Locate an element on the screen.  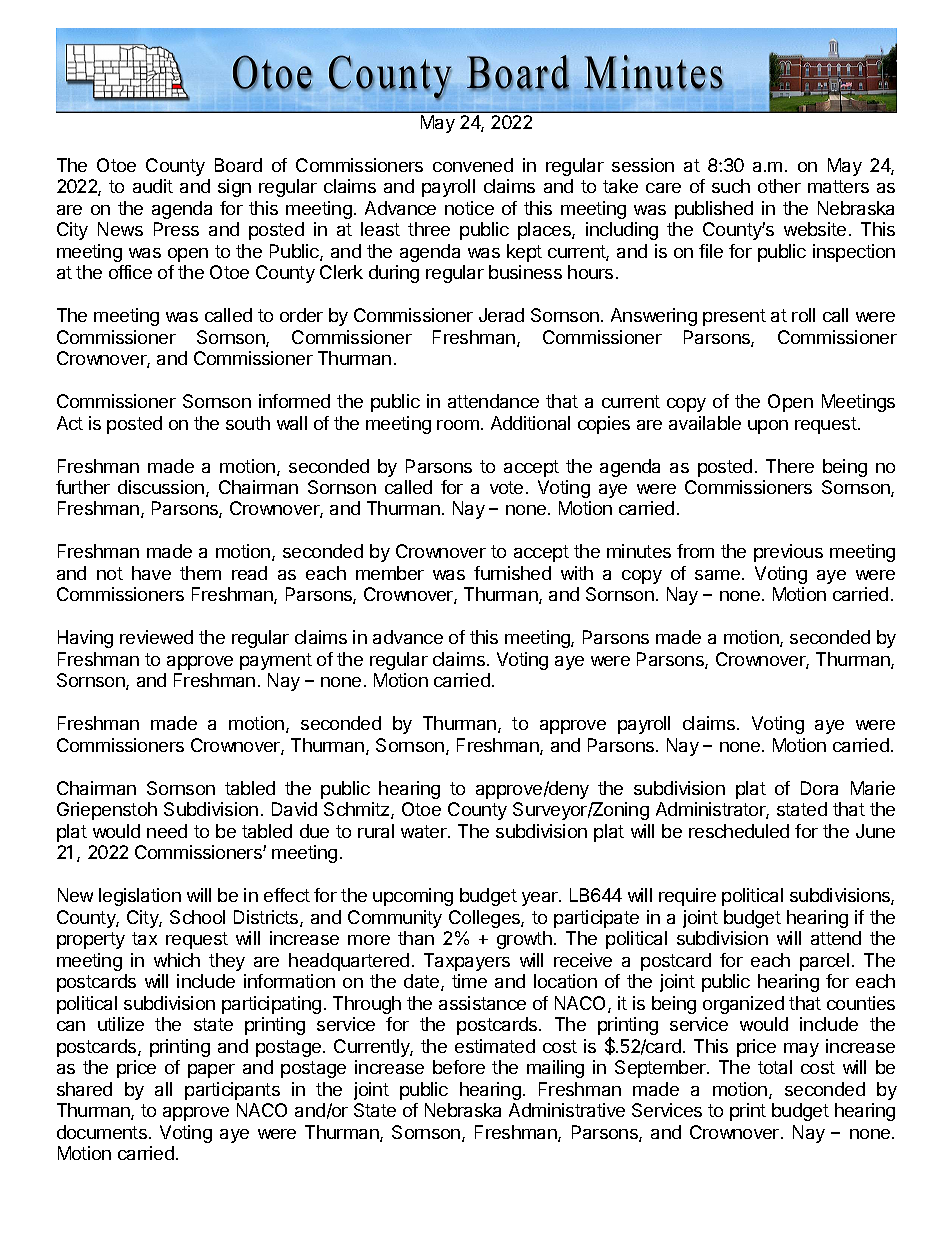
participants is located at coordinates (232, 1091).
